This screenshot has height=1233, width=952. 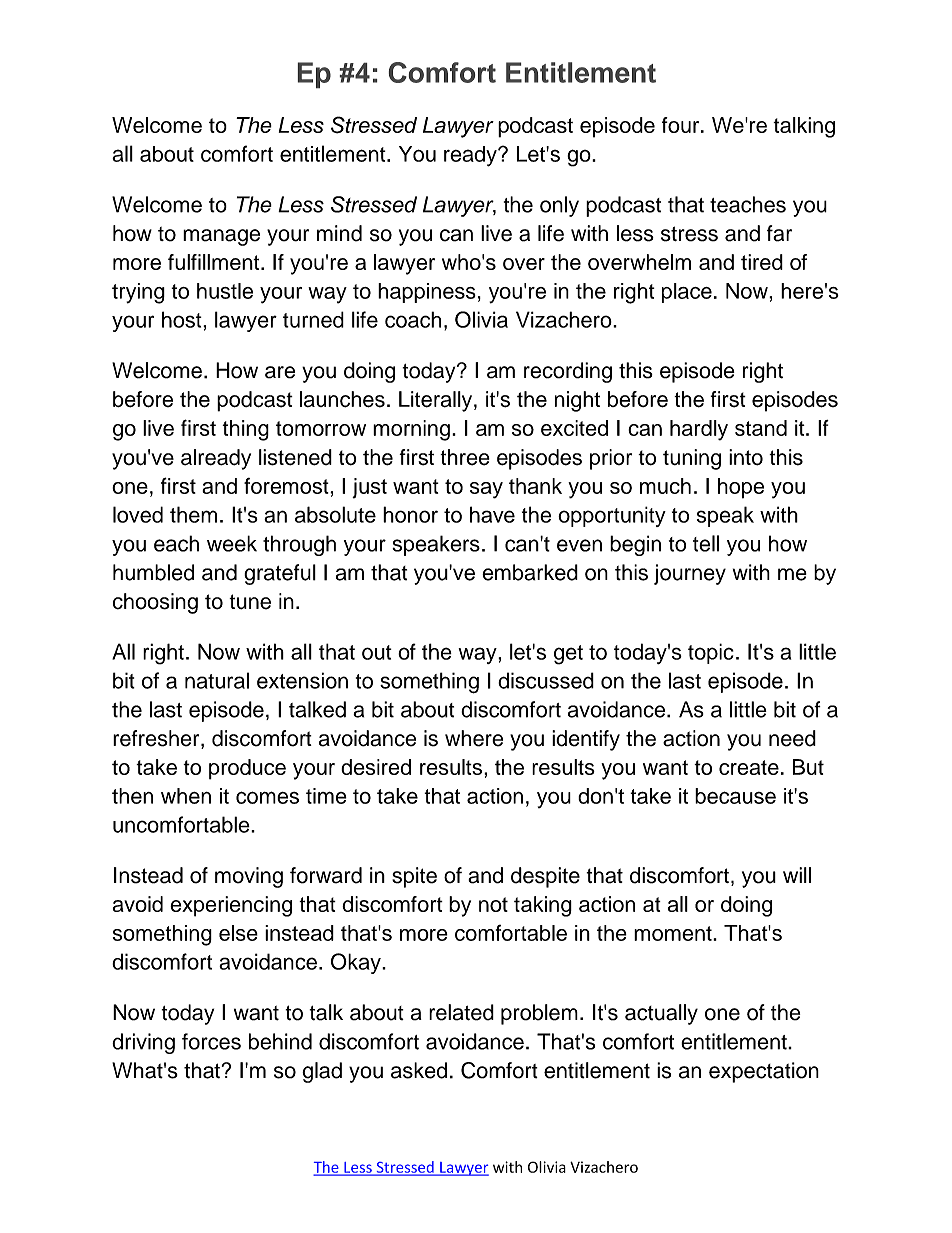 I want to click on create, so click(x=749, y=767).
